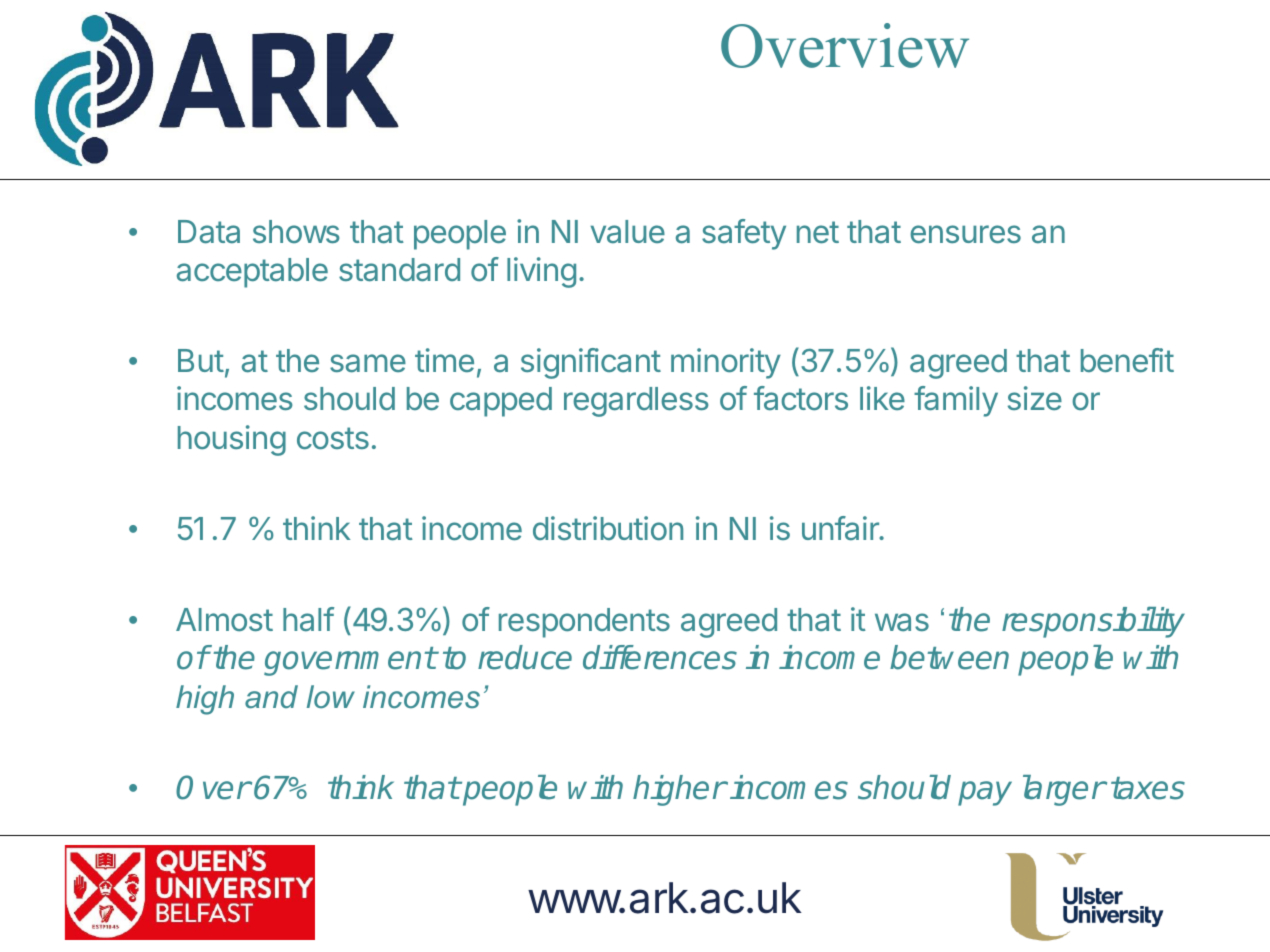 This screenshot has width=1270, height=952. I want to click on low, so click(331, 697).
